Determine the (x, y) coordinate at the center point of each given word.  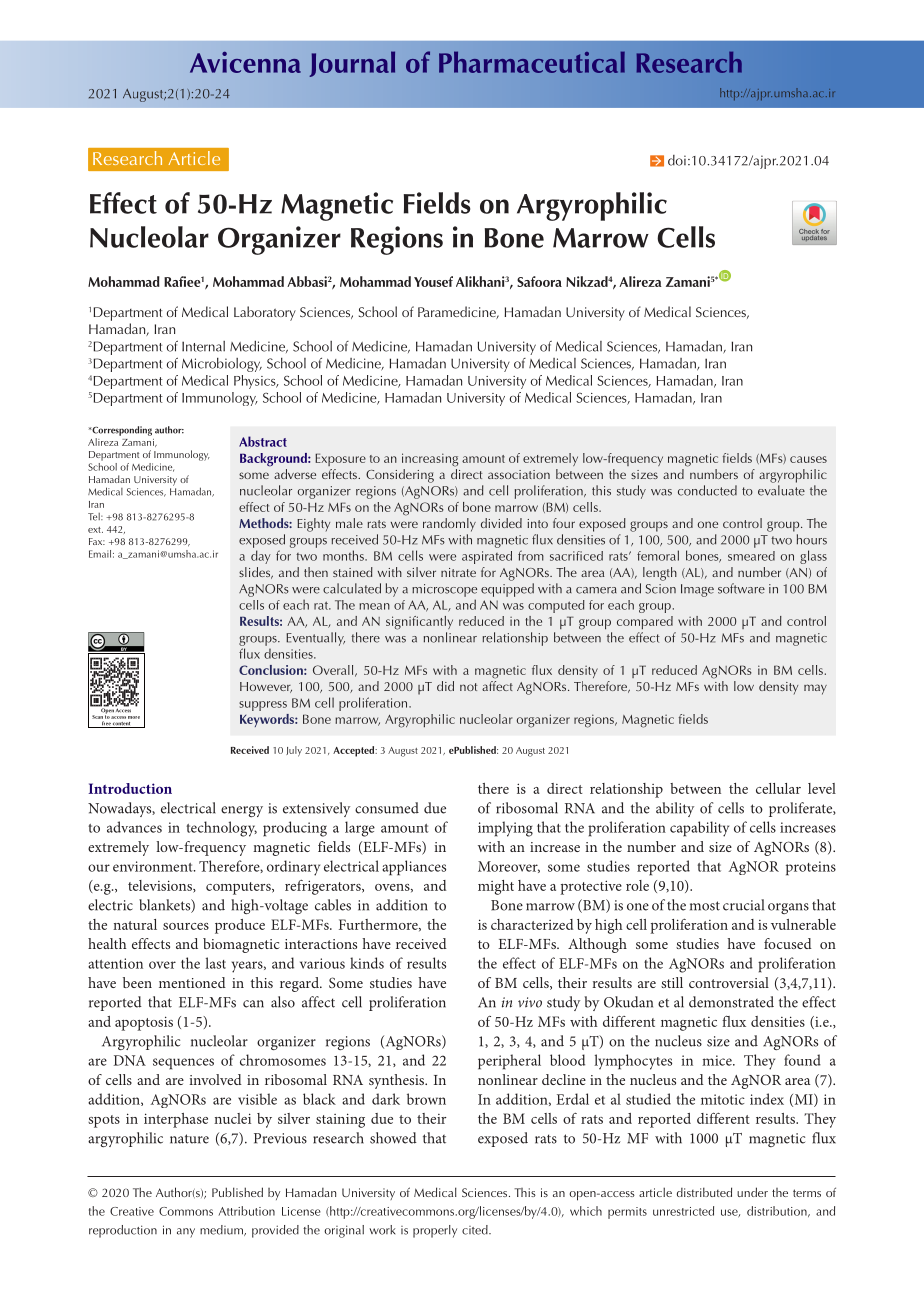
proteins (811, 868)
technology (221, 829)
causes (808, 459)
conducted (707, 490)
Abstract (263, 441)
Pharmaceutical (532, 62)
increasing (430, 460)
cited (476, 1230)
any (186, 1233)
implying (505, 829)
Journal (352, 64)
